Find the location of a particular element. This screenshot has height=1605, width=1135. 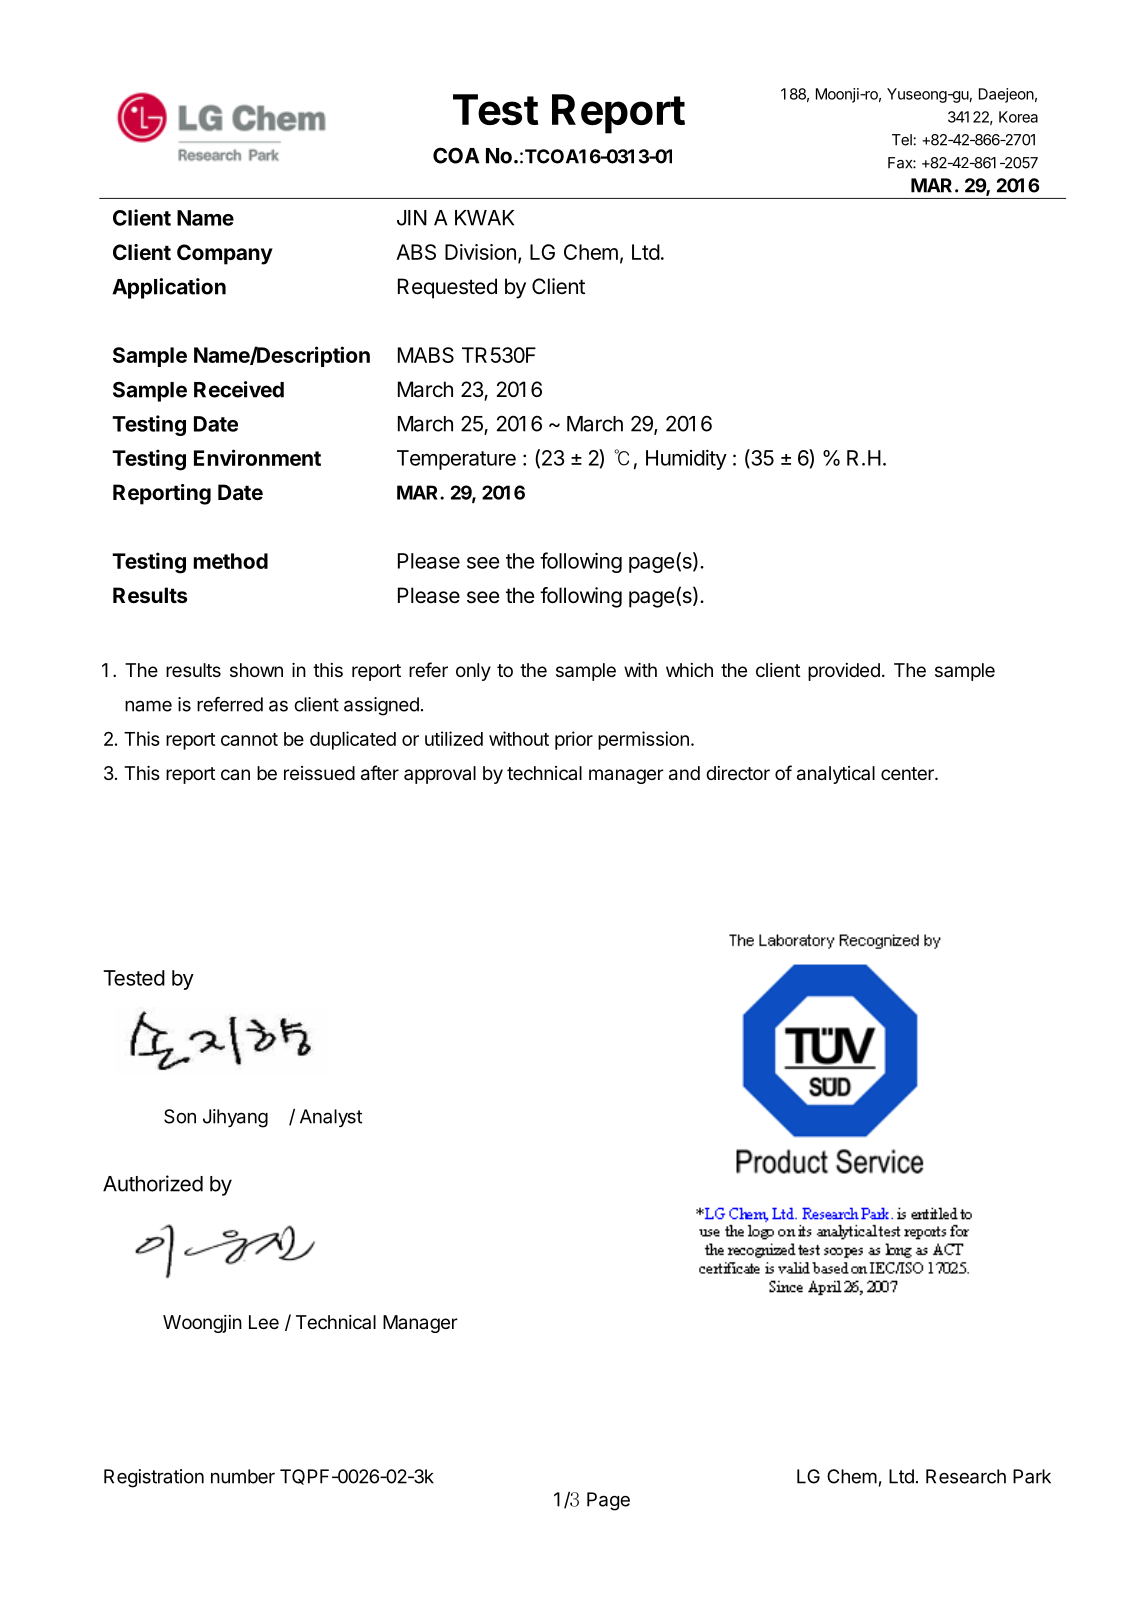

reissued is located at coordinates (319, 773).
